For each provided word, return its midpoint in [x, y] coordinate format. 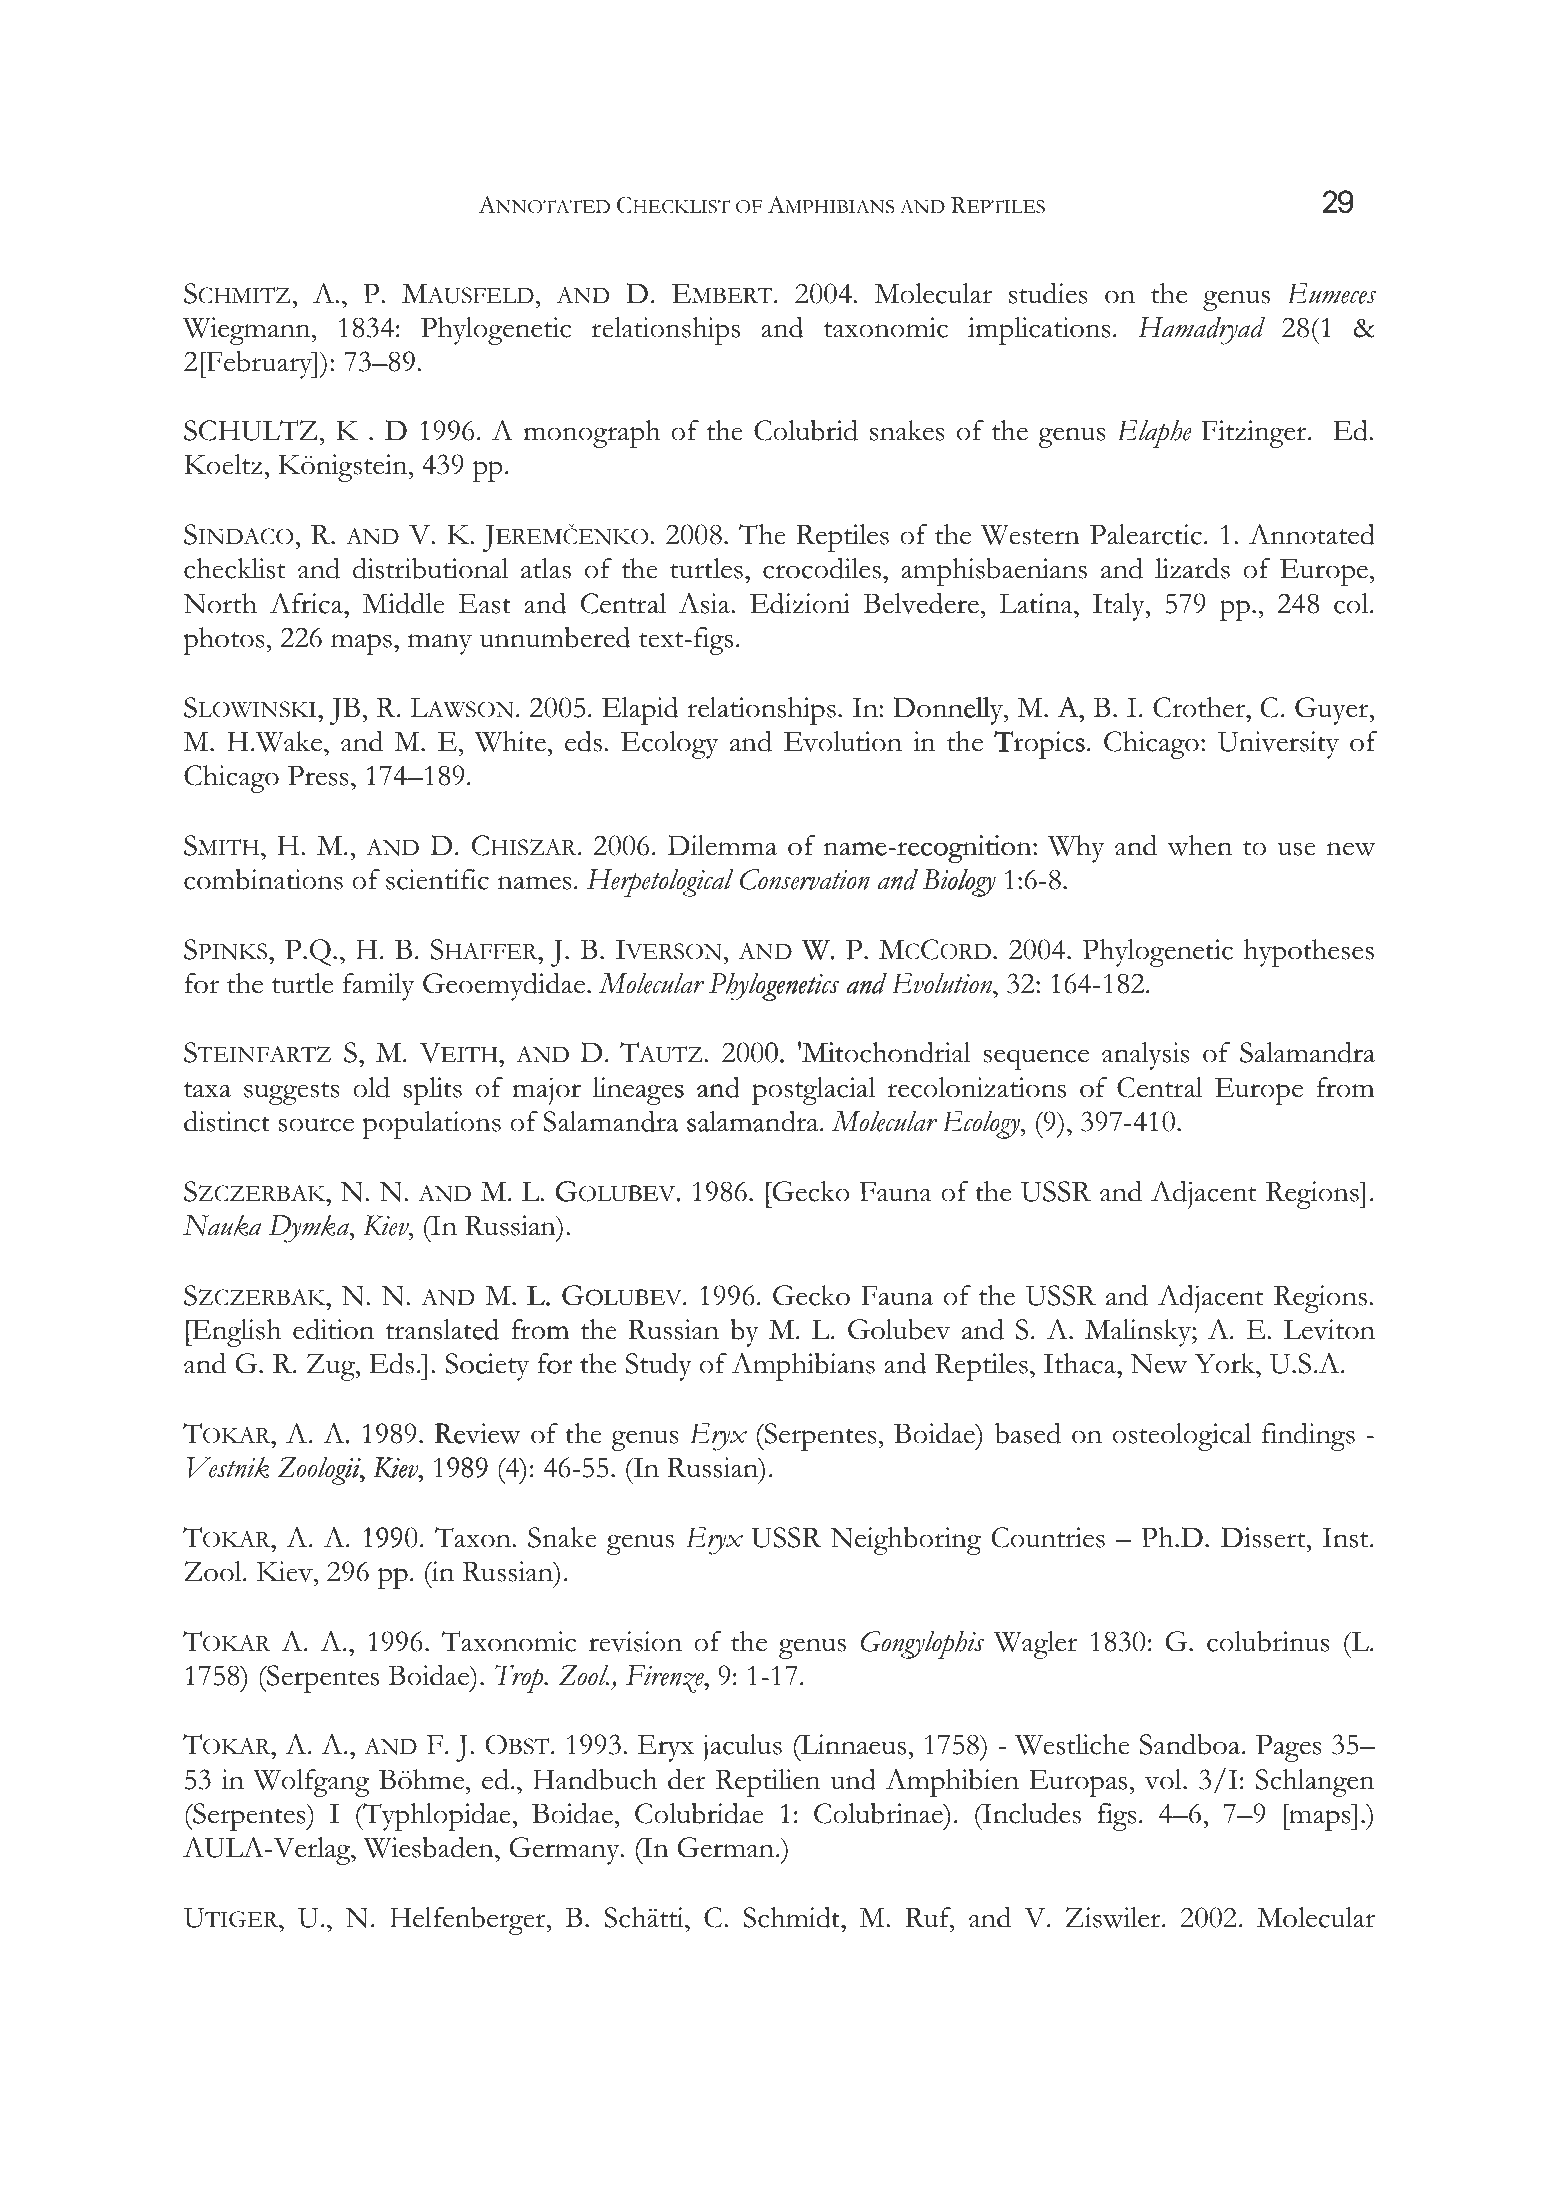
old [371, 1087]
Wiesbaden [430, 1847]
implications [1039, 331]
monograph [591, 434]
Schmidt [792, 1917]
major [546, 1091]
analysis [1146, 1056]
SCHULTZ [250, 430]
